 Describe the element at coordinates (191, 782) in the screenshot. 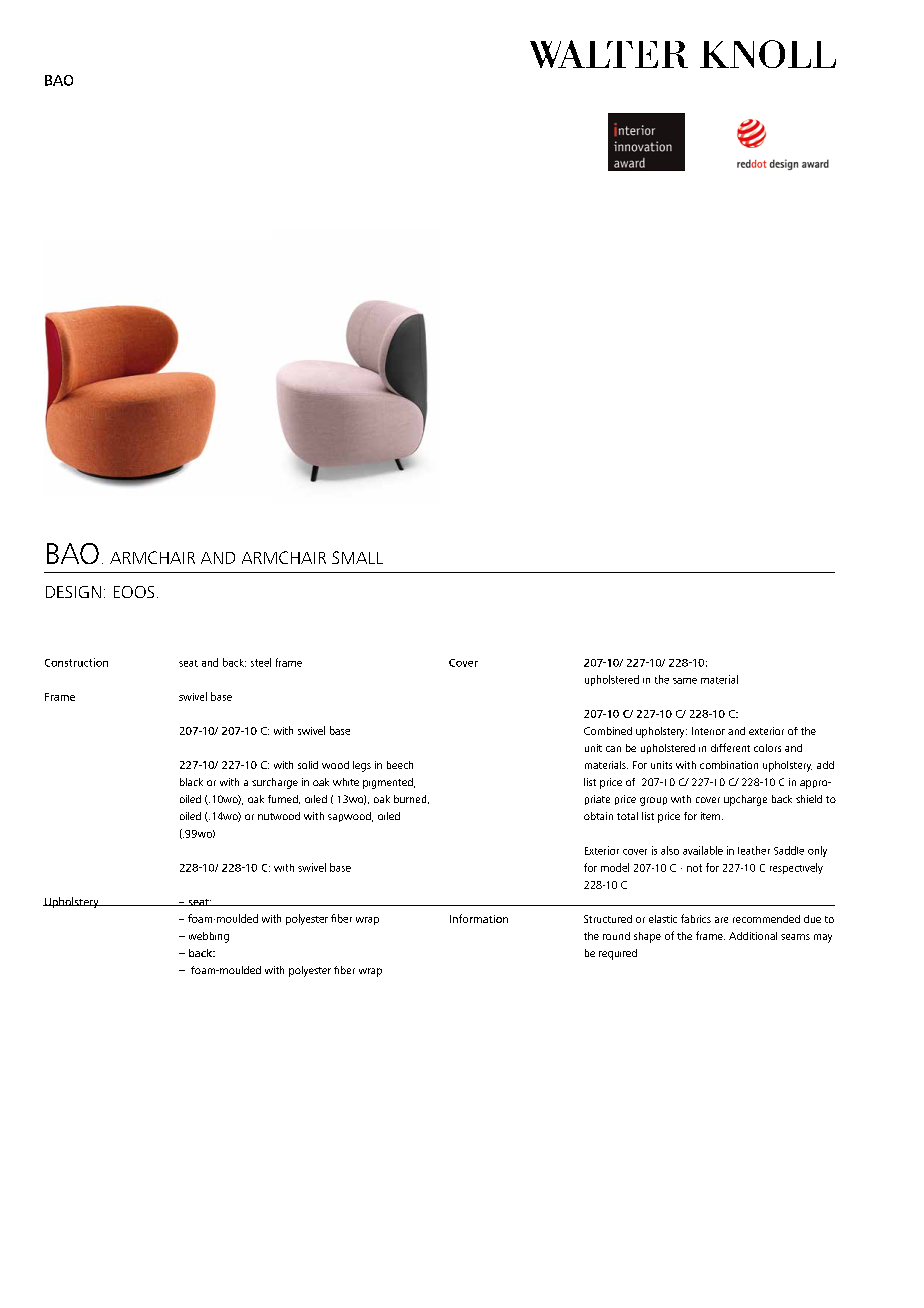

I see `black` at that location.
